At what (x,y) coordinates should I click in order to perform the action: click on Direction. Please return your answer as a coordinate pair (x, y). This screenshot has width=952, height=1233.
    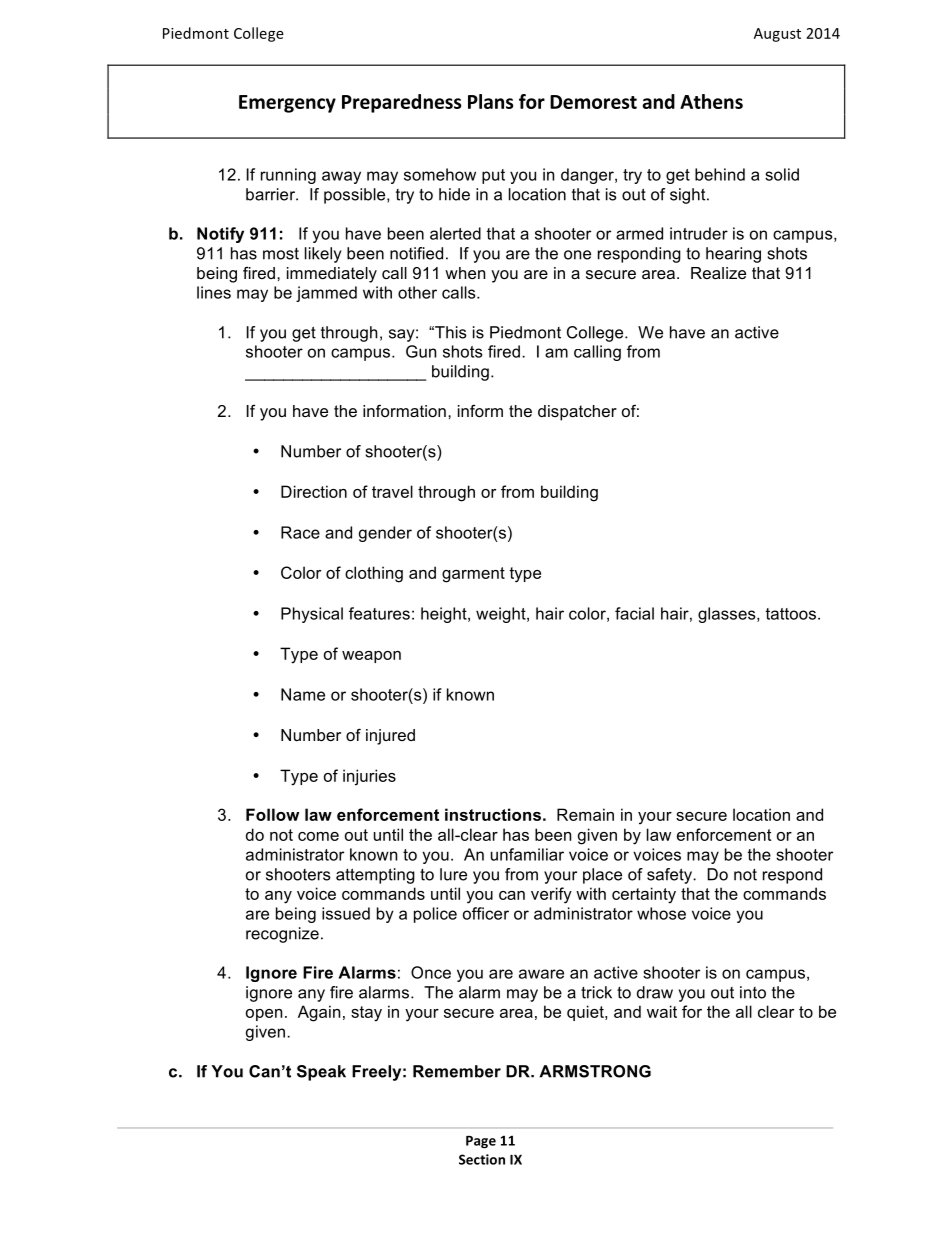
    Looking at the image, I should click on (314, 491).
